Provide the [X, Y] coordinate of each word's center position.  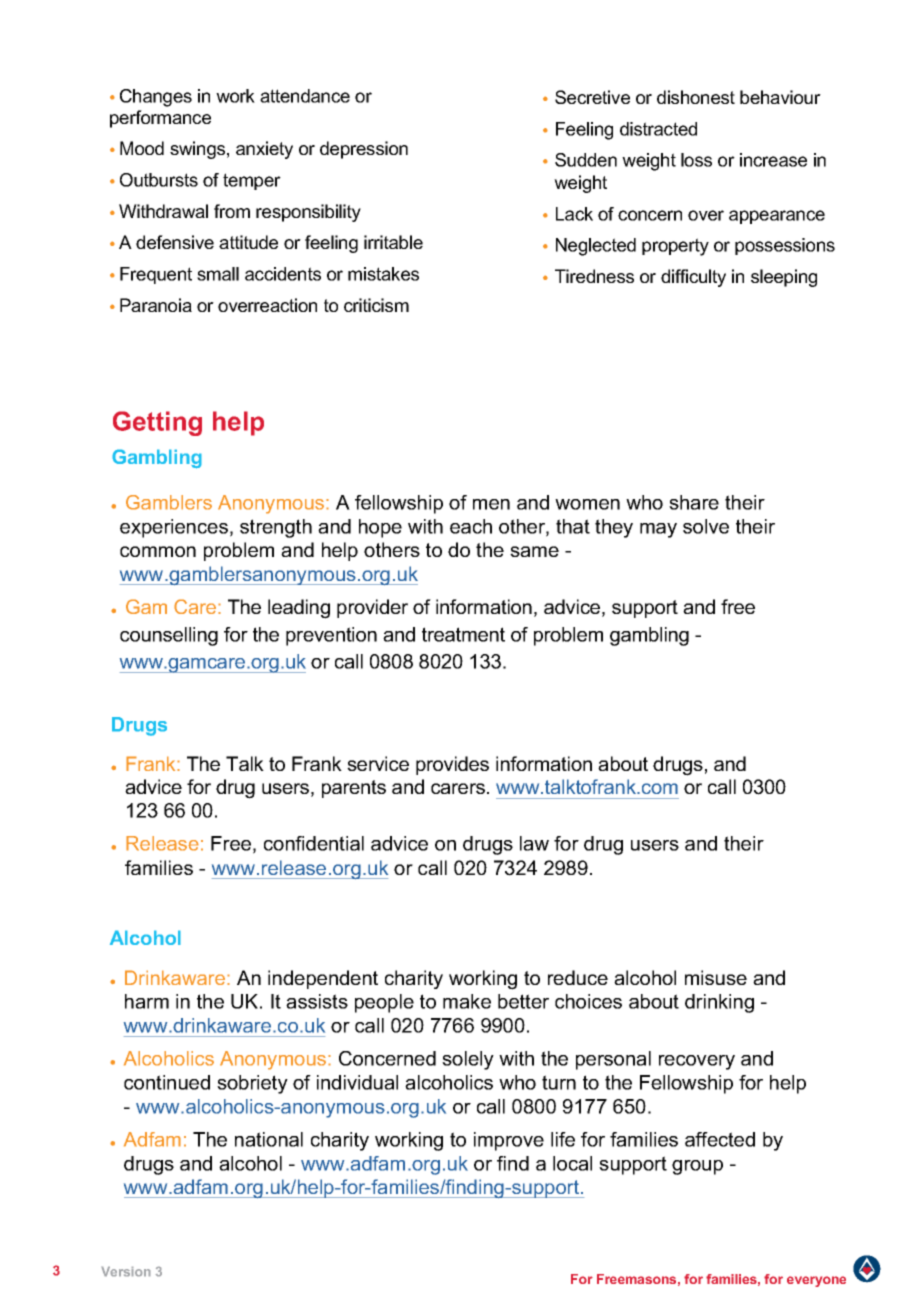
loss [696, 160]
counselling [169, 636]
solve [706, 526]
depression [364, 150]
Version [126, 1271]
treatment [463, 634]
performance [160, 119]
